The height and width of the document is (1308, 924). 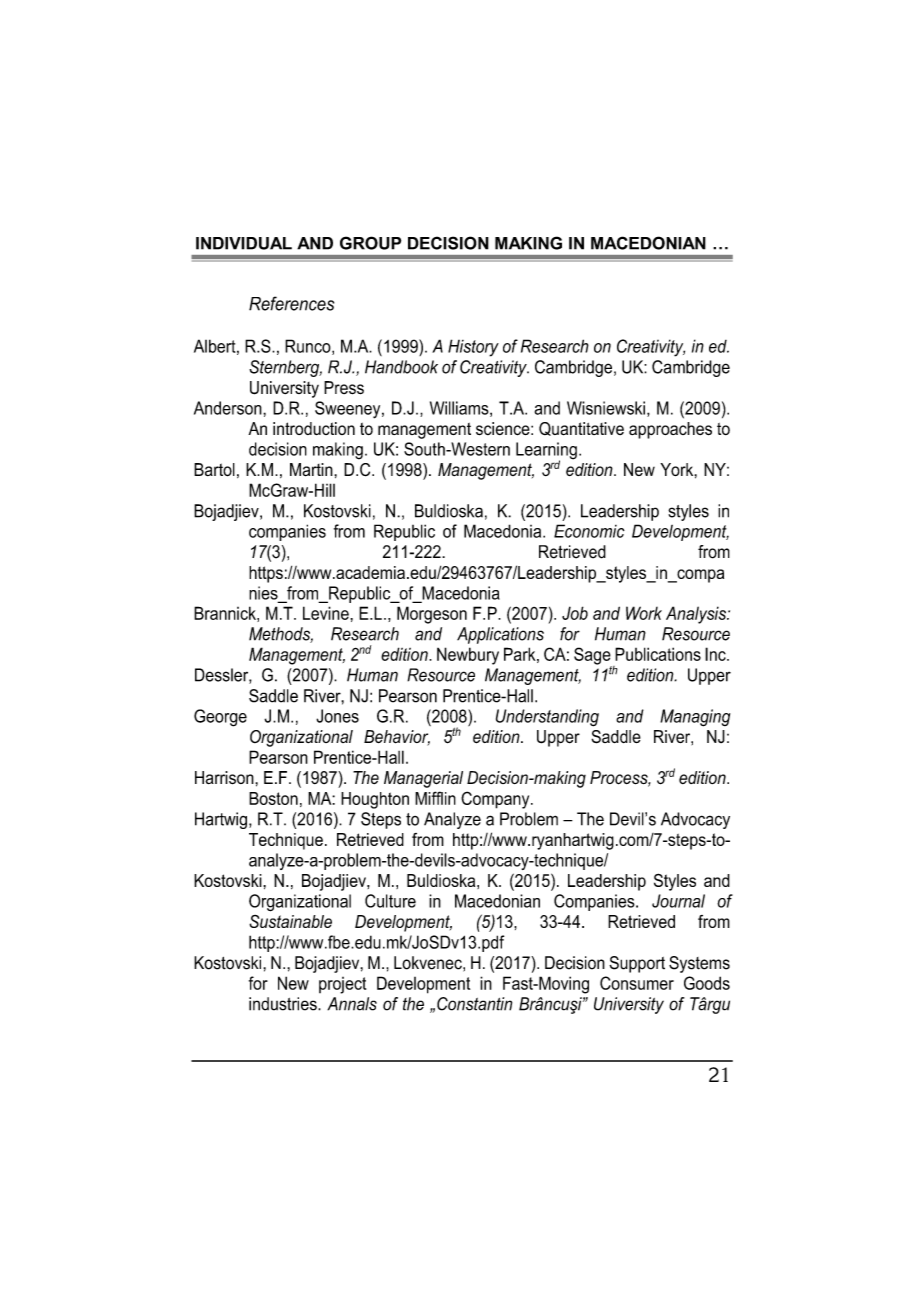 I want to click on Managing, so click(x=695, y=718).
